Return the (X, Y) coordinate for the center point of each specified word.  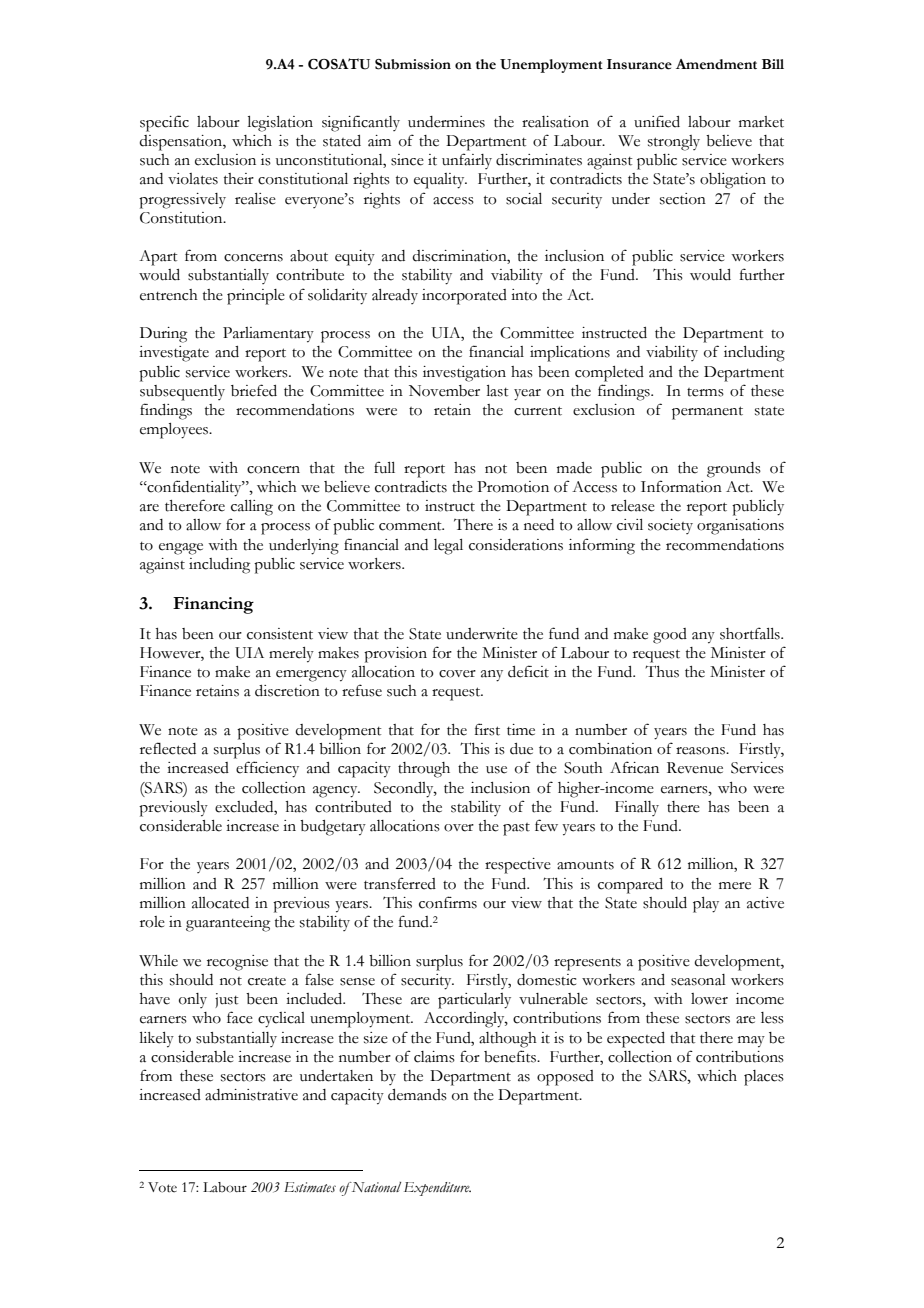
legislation (280, 124)
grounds (734, 470)
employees (175, 431)
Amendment (716, 64)
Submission (413, 64)
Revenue (695, 768)
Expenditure (437, 1189)
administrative (251, 1095)
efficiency (267, 769)
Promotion (513, 487)
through (424, 770)
